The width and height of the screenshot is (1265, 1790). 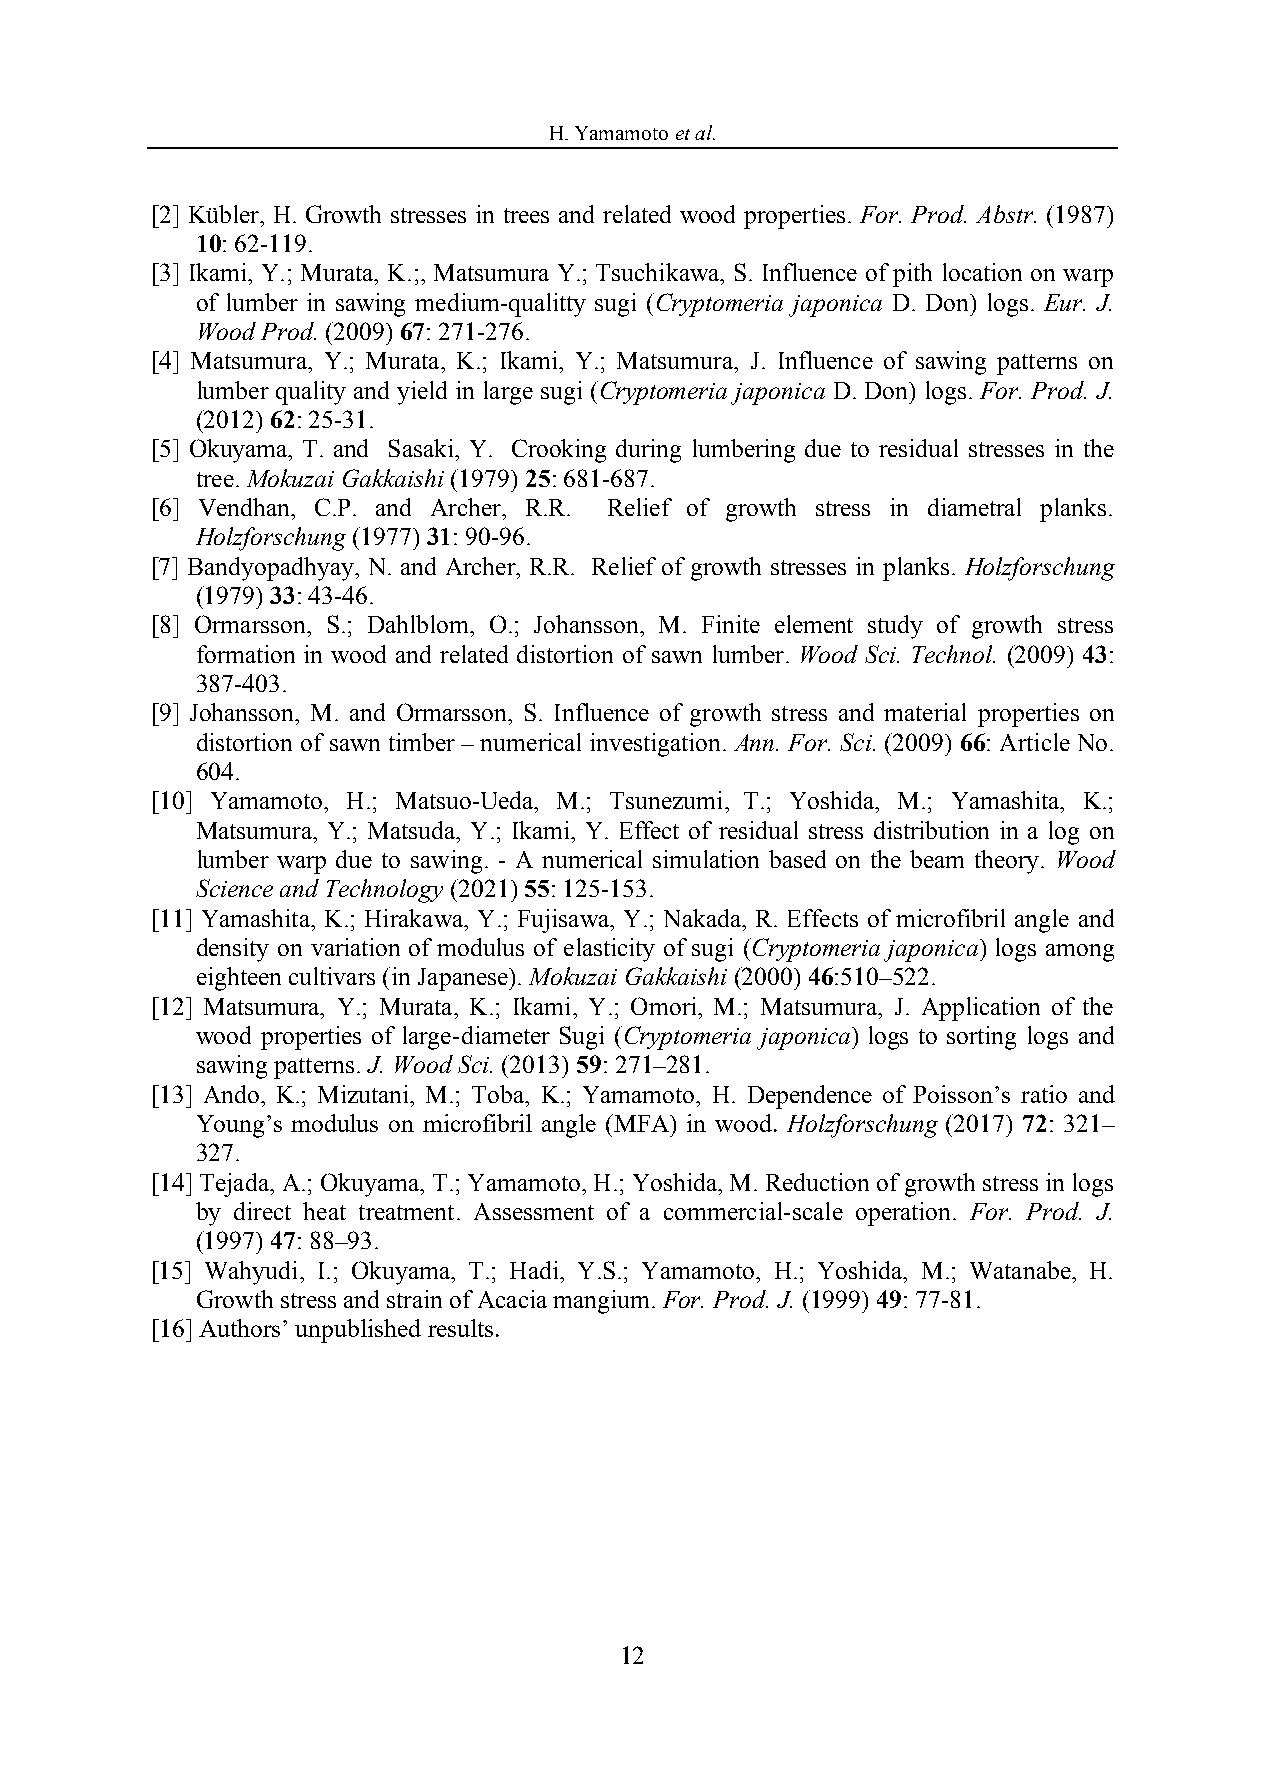 What do you see at coordinates (665, 1006) in the screenshot?
I see `Omori` at bounding box center [665, 1006].
